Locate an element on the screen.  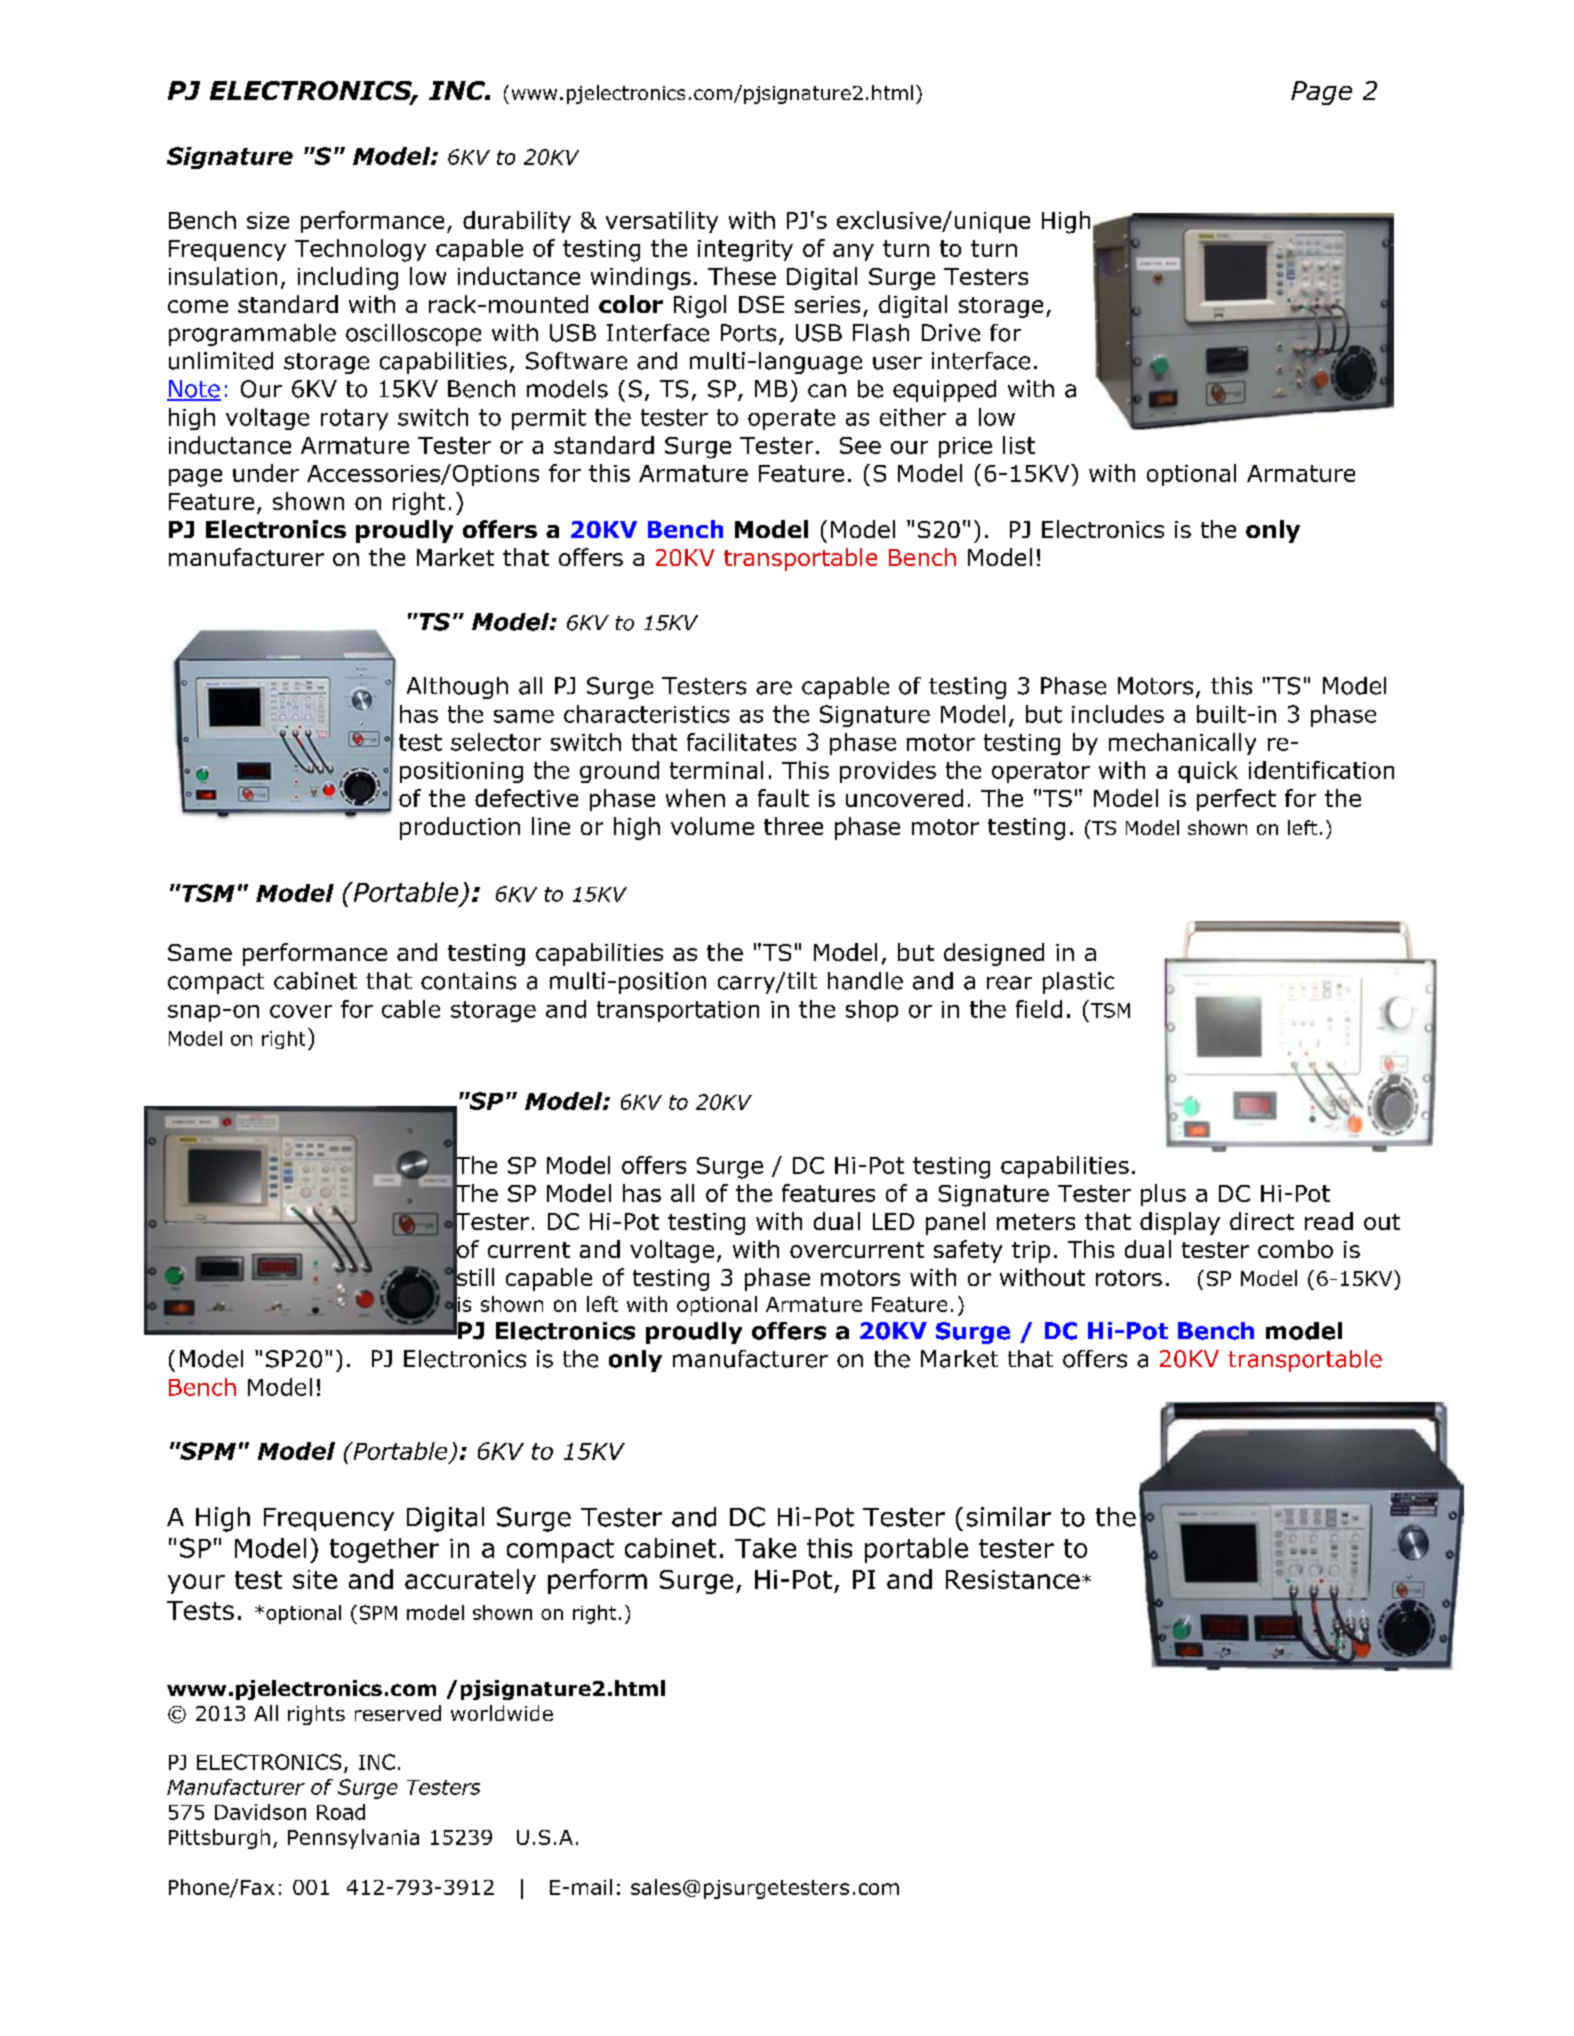
similar is located at coordinates (1009, 1517).
